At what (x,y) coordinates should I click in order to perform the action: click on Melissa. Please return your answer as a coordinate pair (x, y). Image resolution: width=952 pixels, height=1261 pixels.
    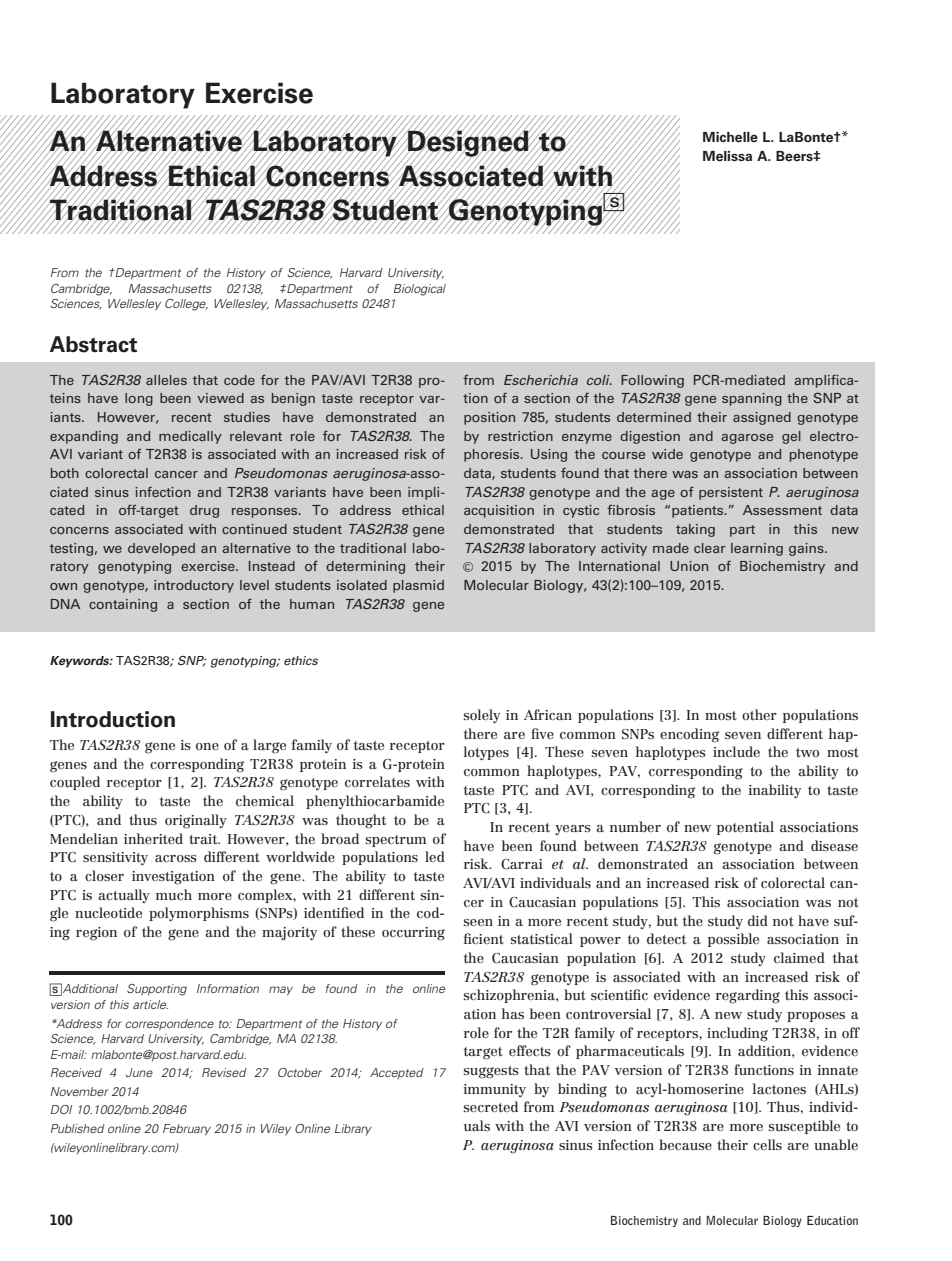
    Looking at the image, I should click on (727, 156).
